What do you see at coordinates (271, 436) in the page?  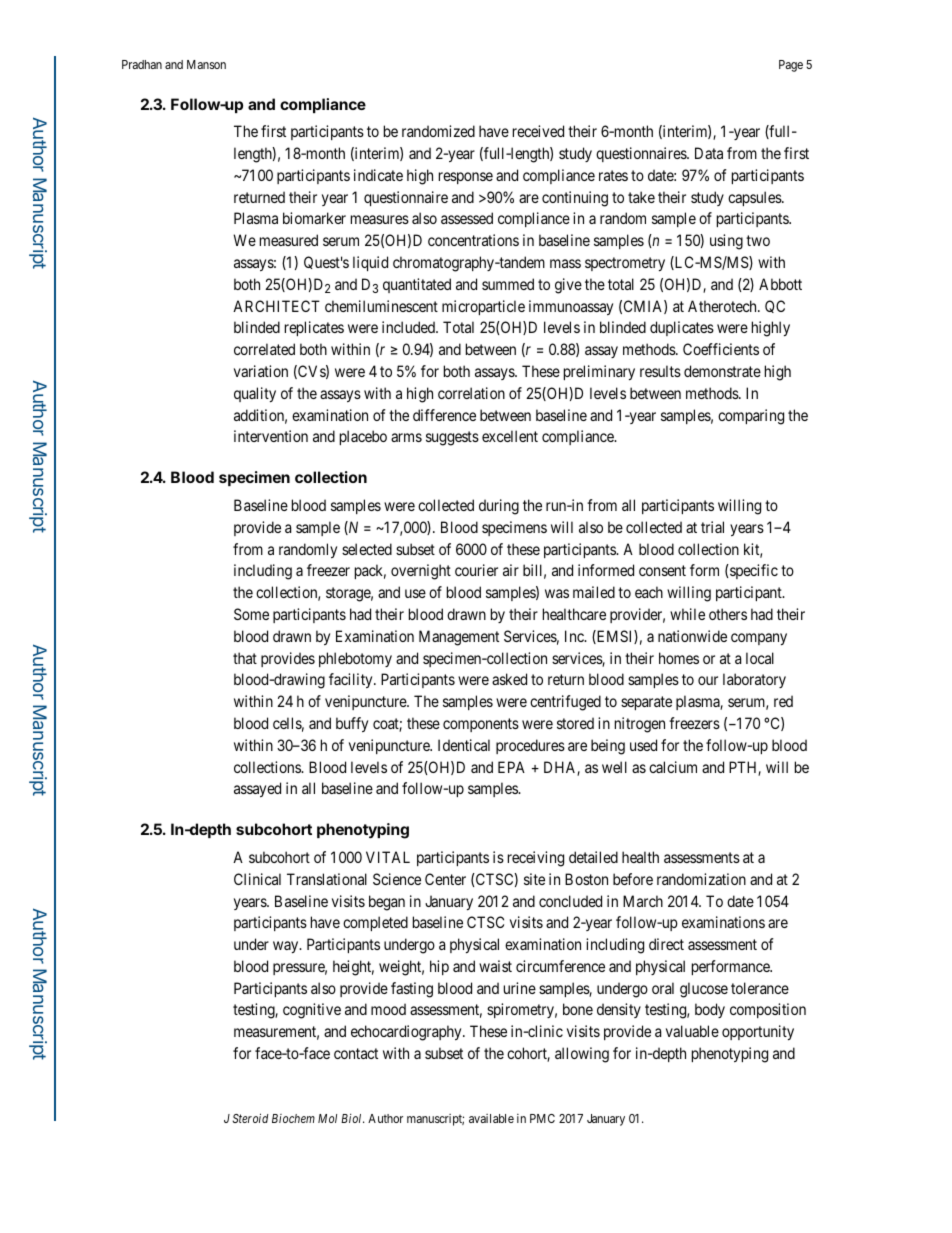 I see `intervention` at bounding box center [271, 436].
